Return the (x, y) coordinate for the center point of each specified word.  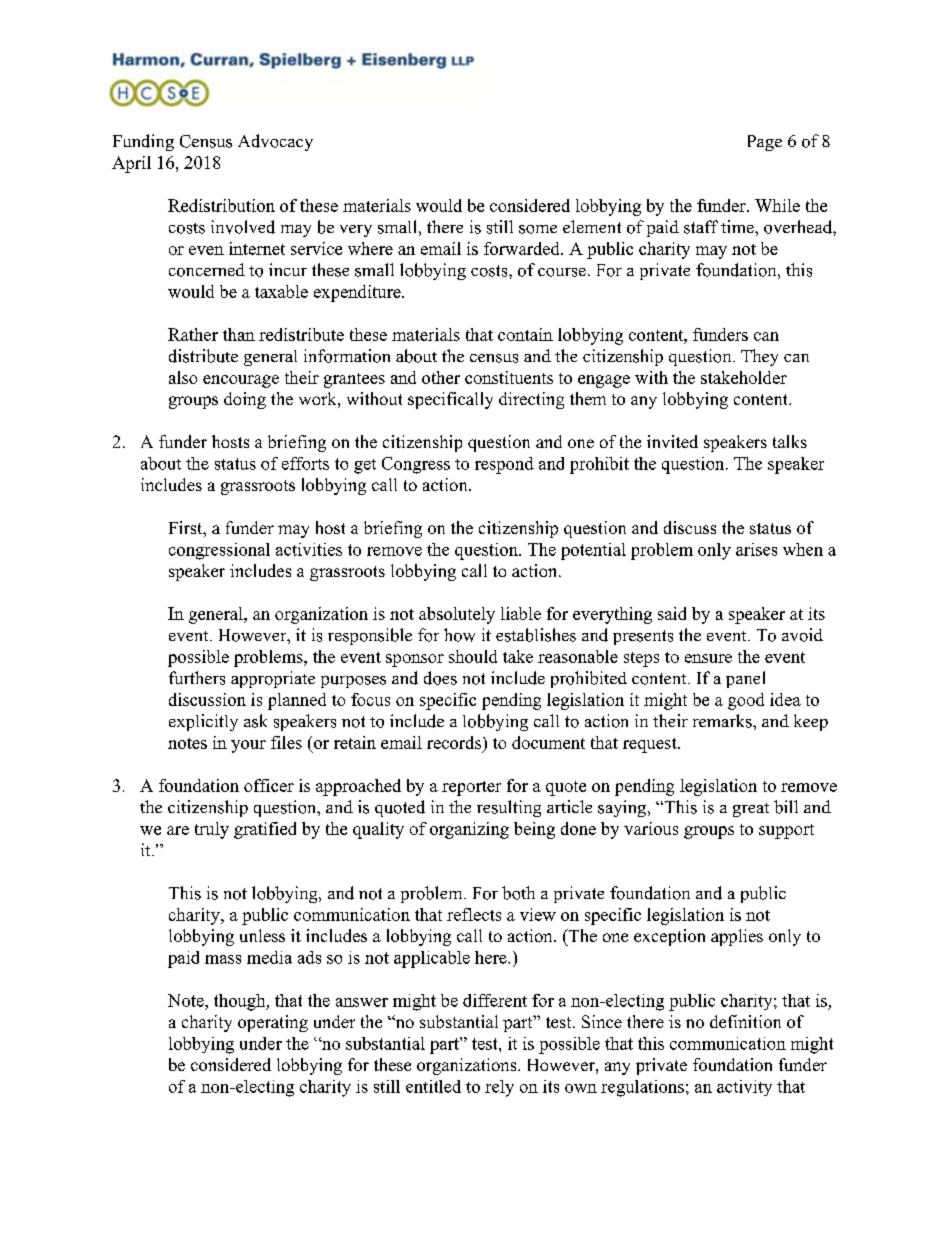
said (672, 613)
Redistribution (221, 205)
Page (765, 143)
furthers (197, 678)
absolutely (457, 615)
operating (273, 1023)
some (538, 229)
